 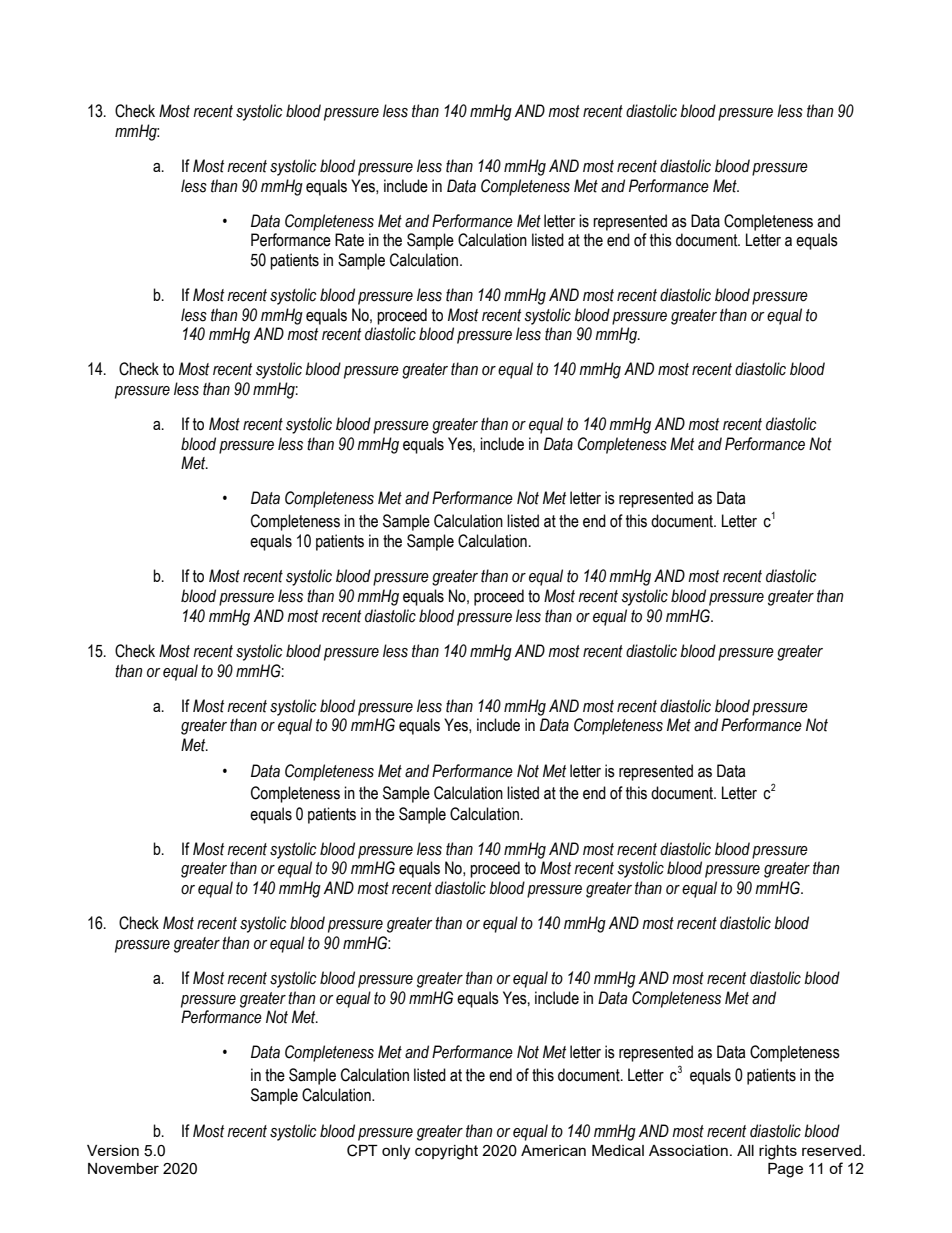 I want to click on November, so click(x=123, y=1168).
